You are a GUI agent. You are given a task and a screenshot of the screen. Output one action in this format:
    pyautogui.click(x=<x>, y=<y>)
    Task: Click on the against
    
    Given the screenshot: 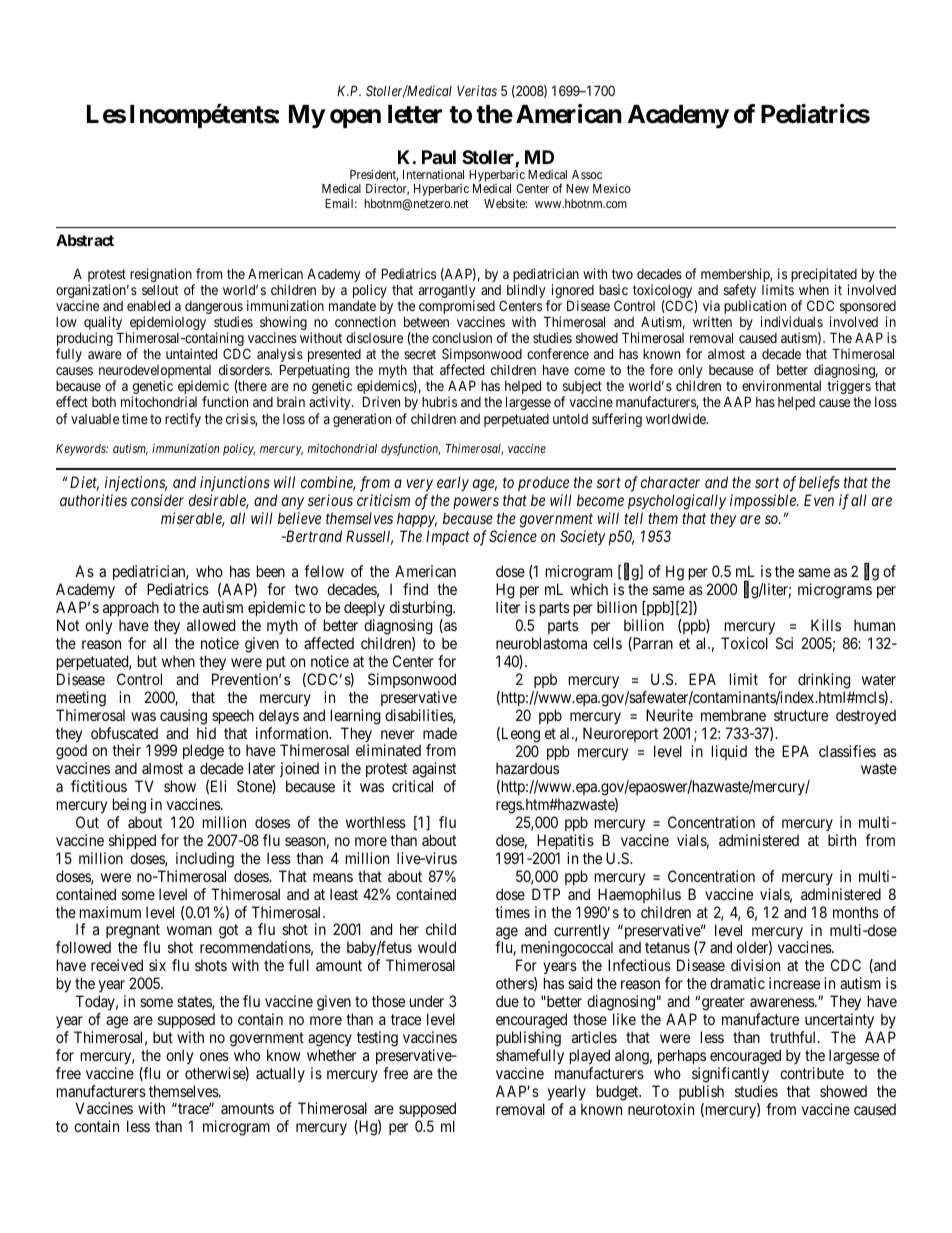 What is the action you would take?
    pyautogui.click(x=434, y=771)
